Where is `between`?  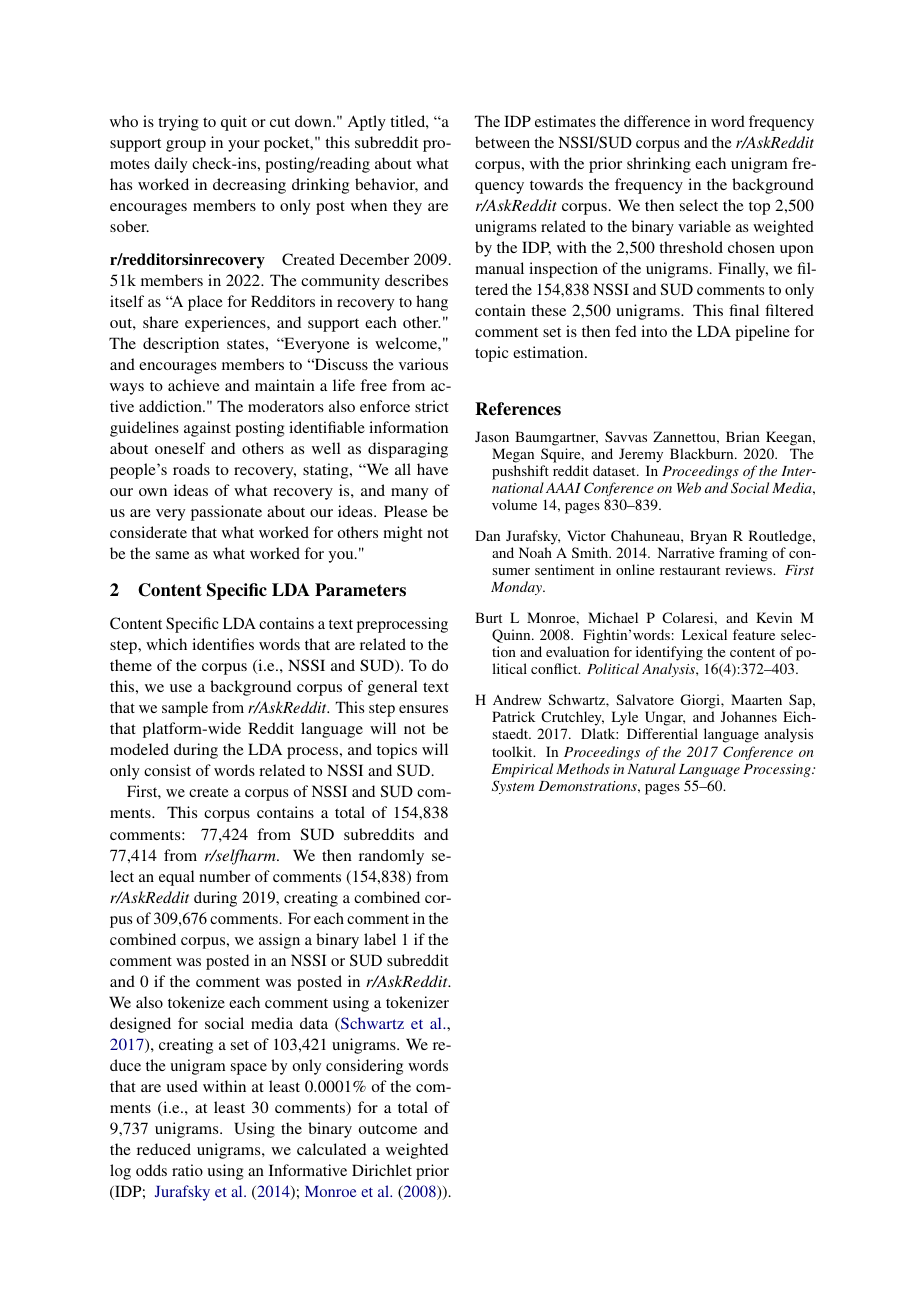
between is located at coordinates (502, 142).
